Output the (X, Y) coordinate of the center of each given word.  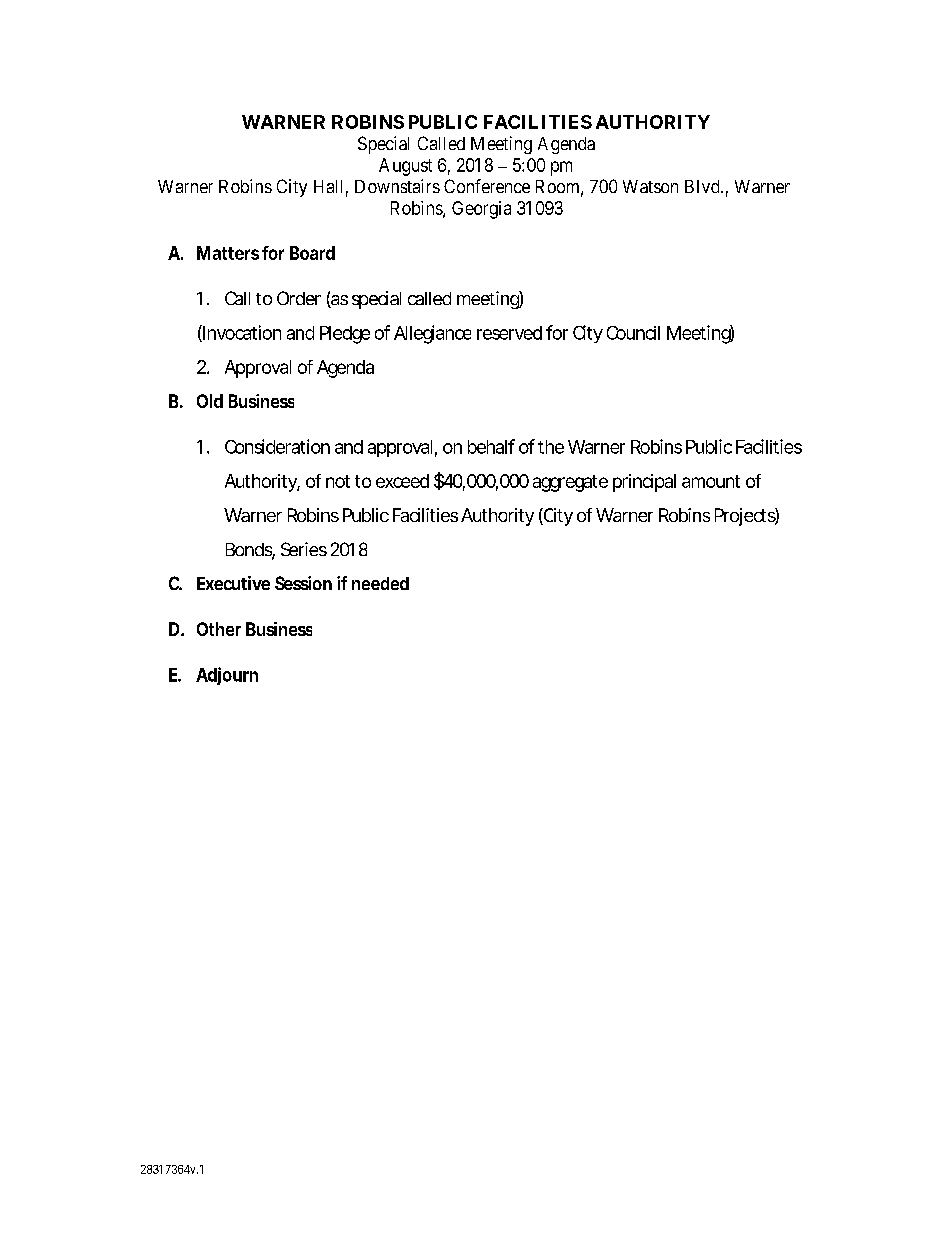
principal (644, 483)
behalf (491, 446)
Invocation (241, 333)
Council (633, 333)
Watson (650, 186)
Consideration (277, 446)
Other (219, 629)
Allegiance (432, 334)
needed (380, 583)
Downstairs (397, 186)
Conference (487, 186)
